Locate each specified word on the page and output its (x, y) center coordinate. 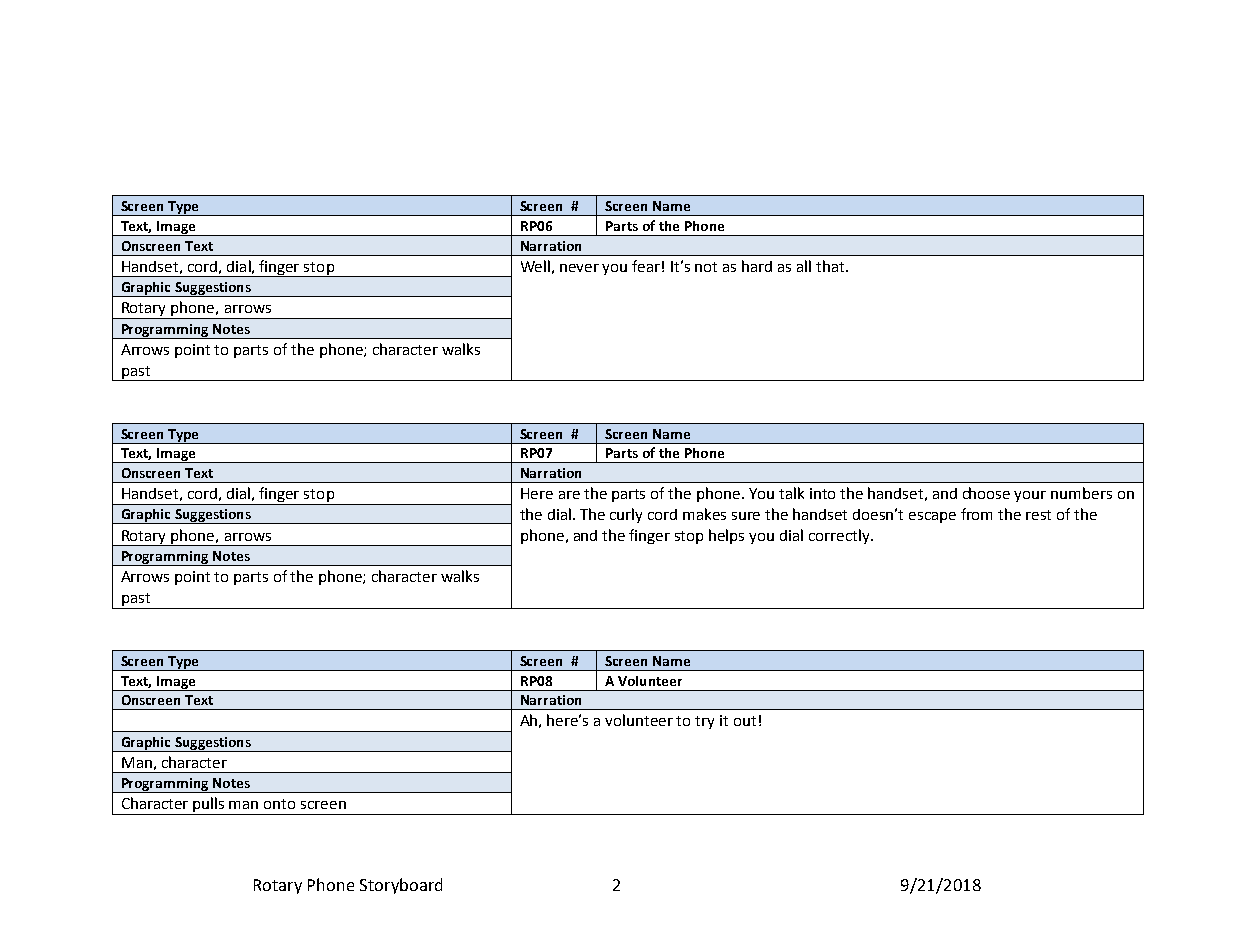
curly (626, 515)
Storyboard (401, 886)
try (704, 722)
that (831, 266)
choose (986, 493)
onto (279, 804)
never (579, 268)
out (745, 721)
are (569, 495)
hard (757, 266)
